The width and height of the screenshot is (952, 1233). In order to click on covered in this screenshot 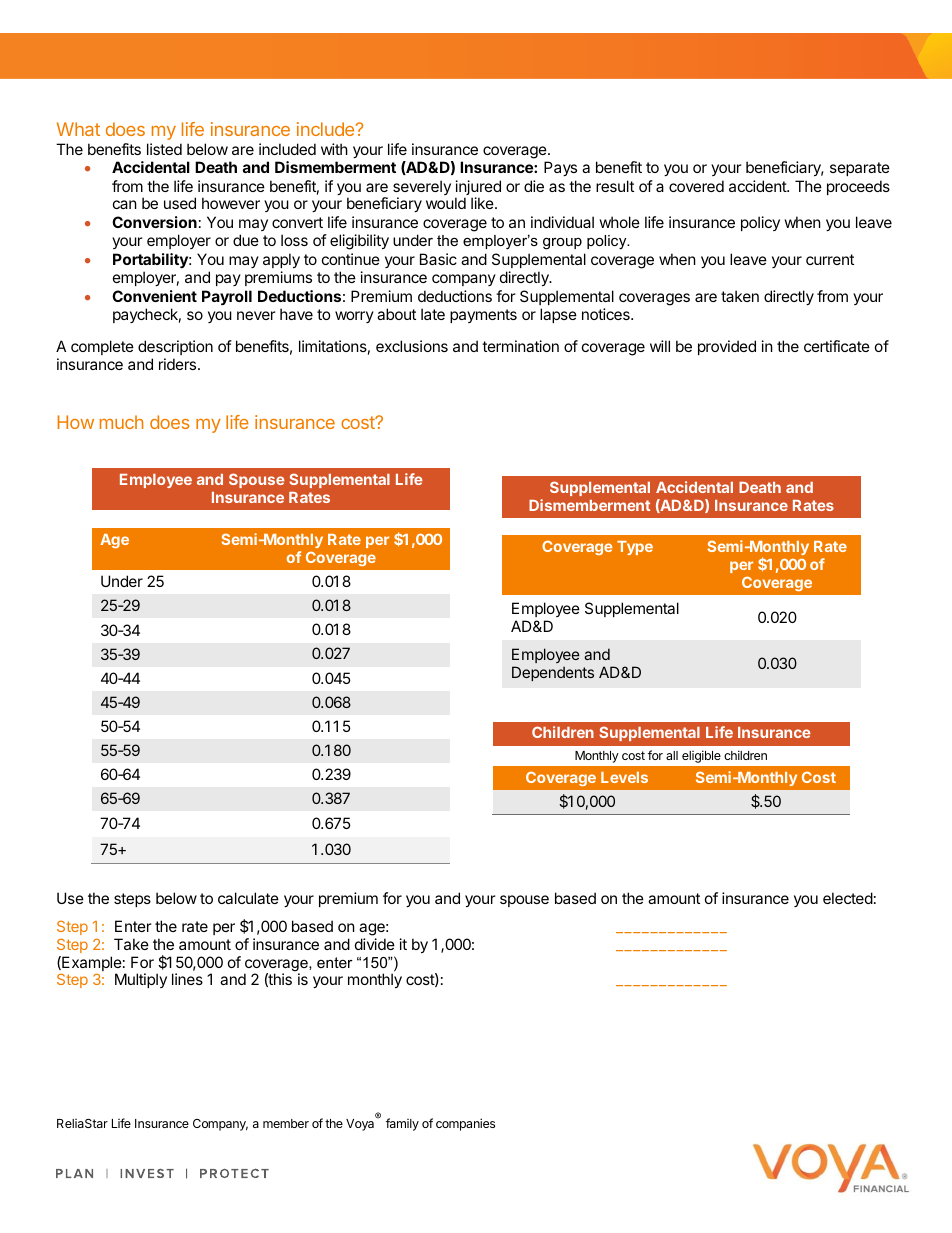, I will do `click(696, 186)`.
